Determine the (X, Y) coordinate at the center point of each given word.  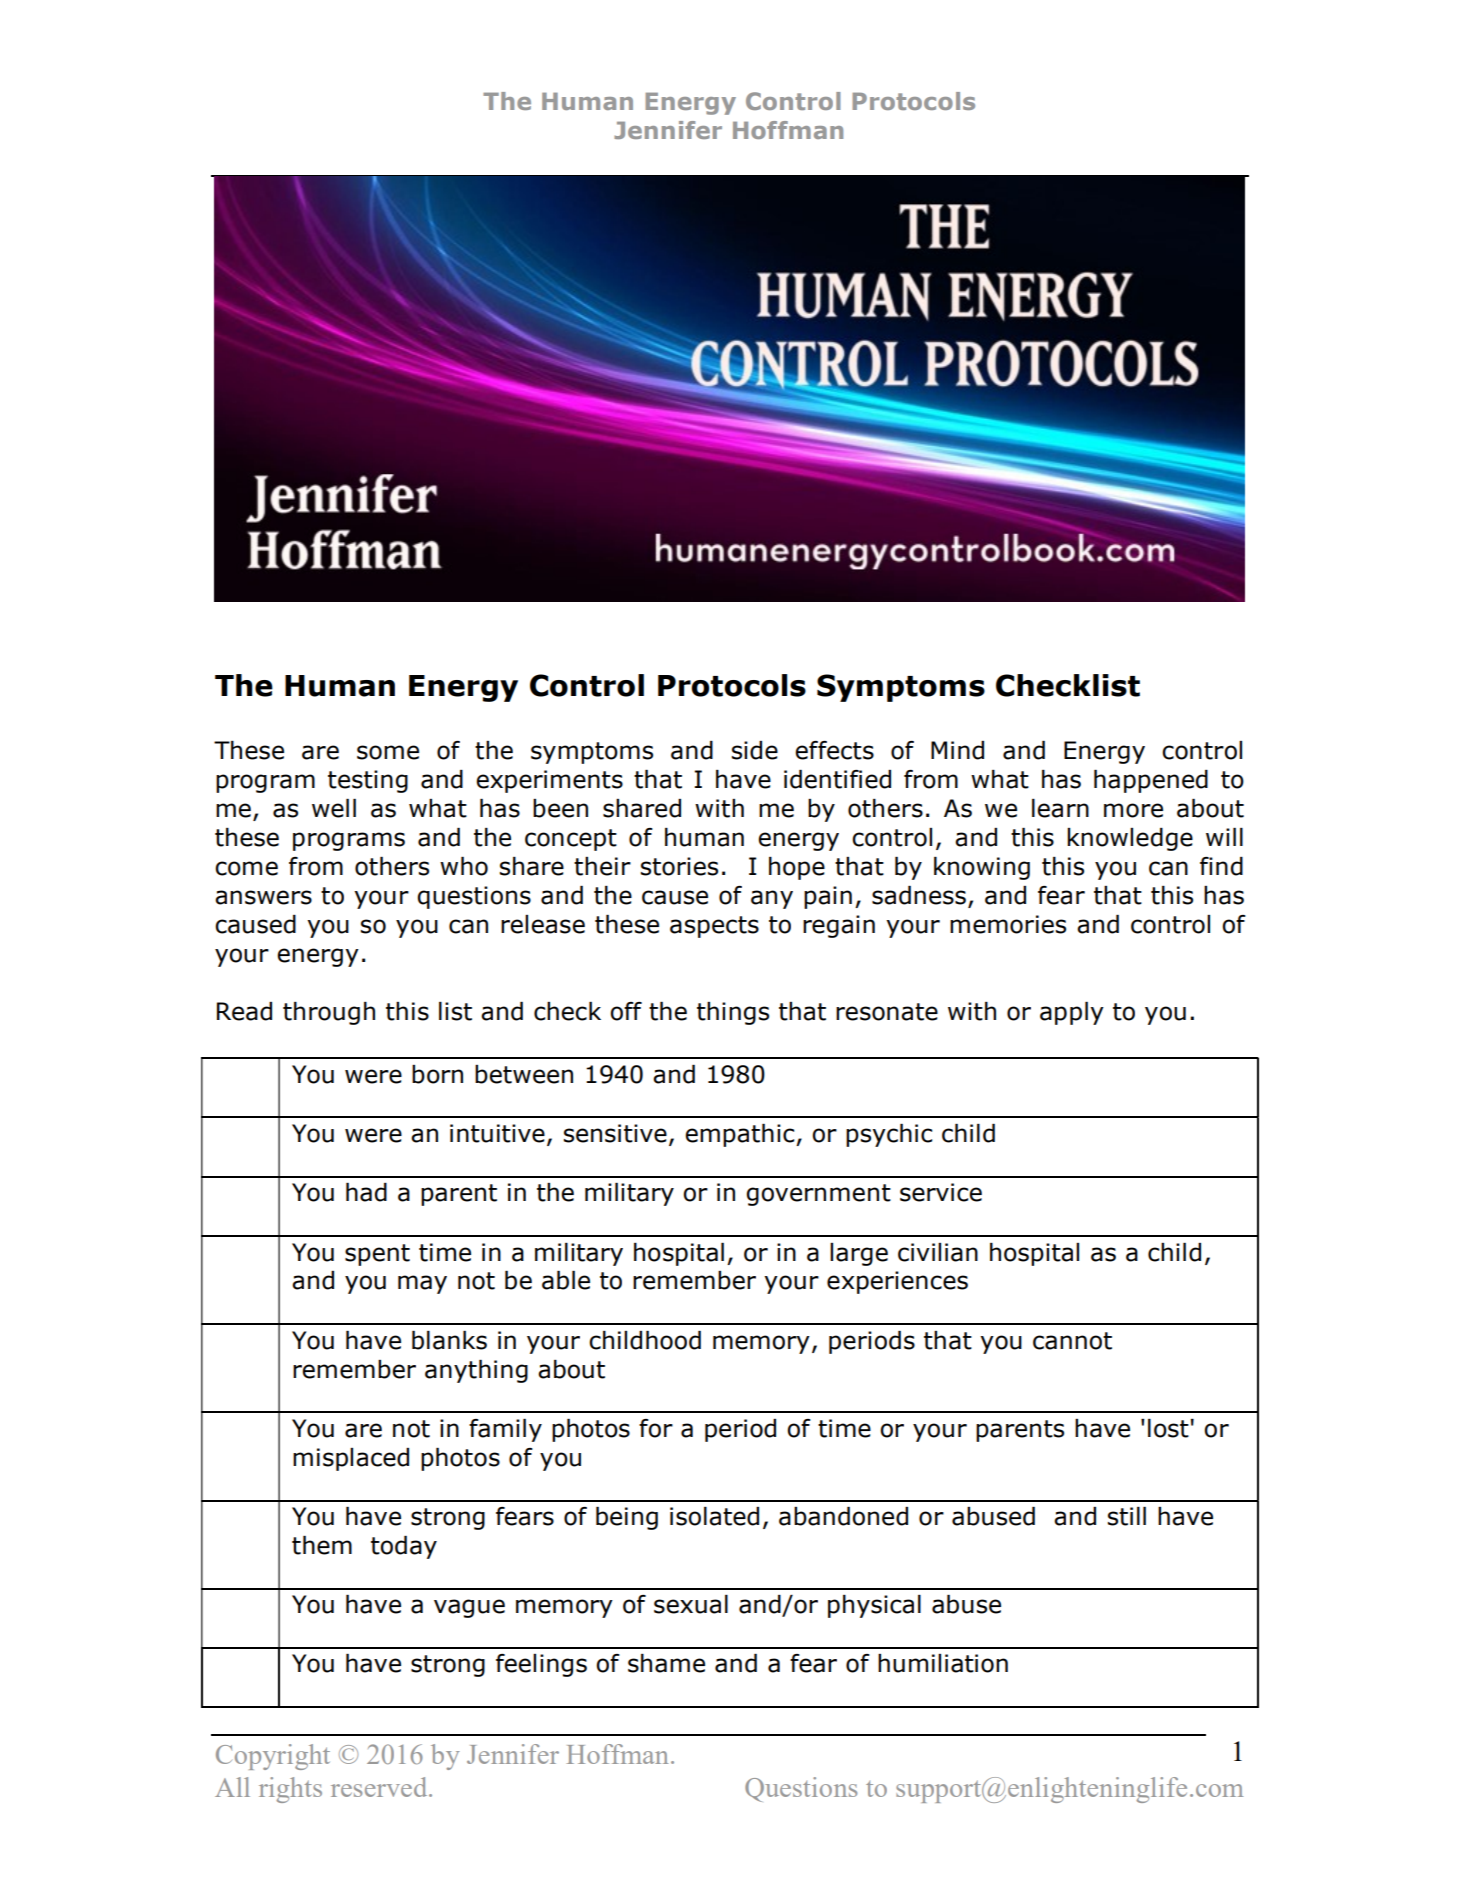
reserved (380, 1787)
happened (1151, 781)
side (755, 750)
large (859, 1254)
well (334, 808)
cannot (1072, 1341)
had (366, 1192)
